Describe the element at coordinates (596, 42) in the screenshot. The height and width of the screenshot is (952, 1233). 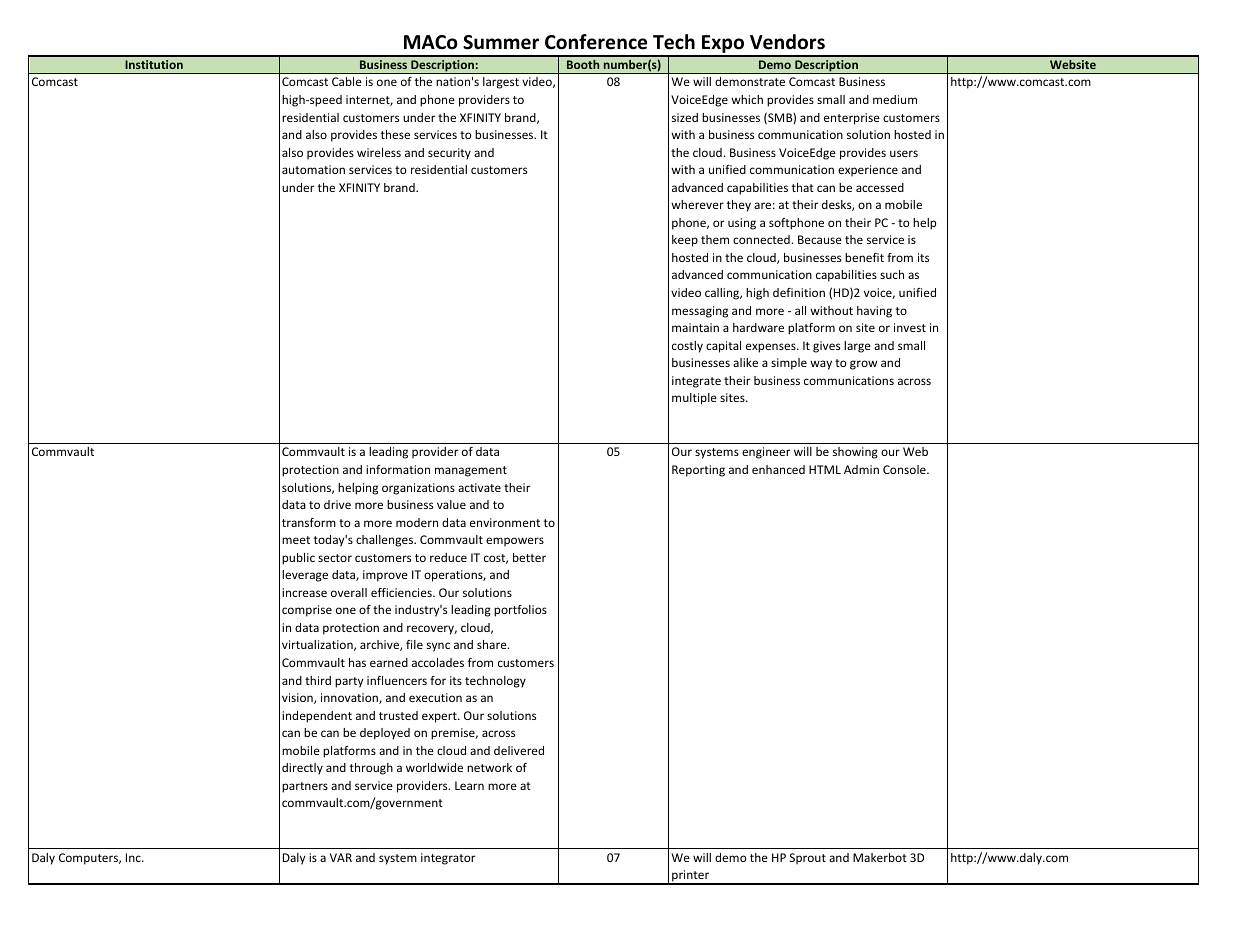
I see `Conference` at that location.
